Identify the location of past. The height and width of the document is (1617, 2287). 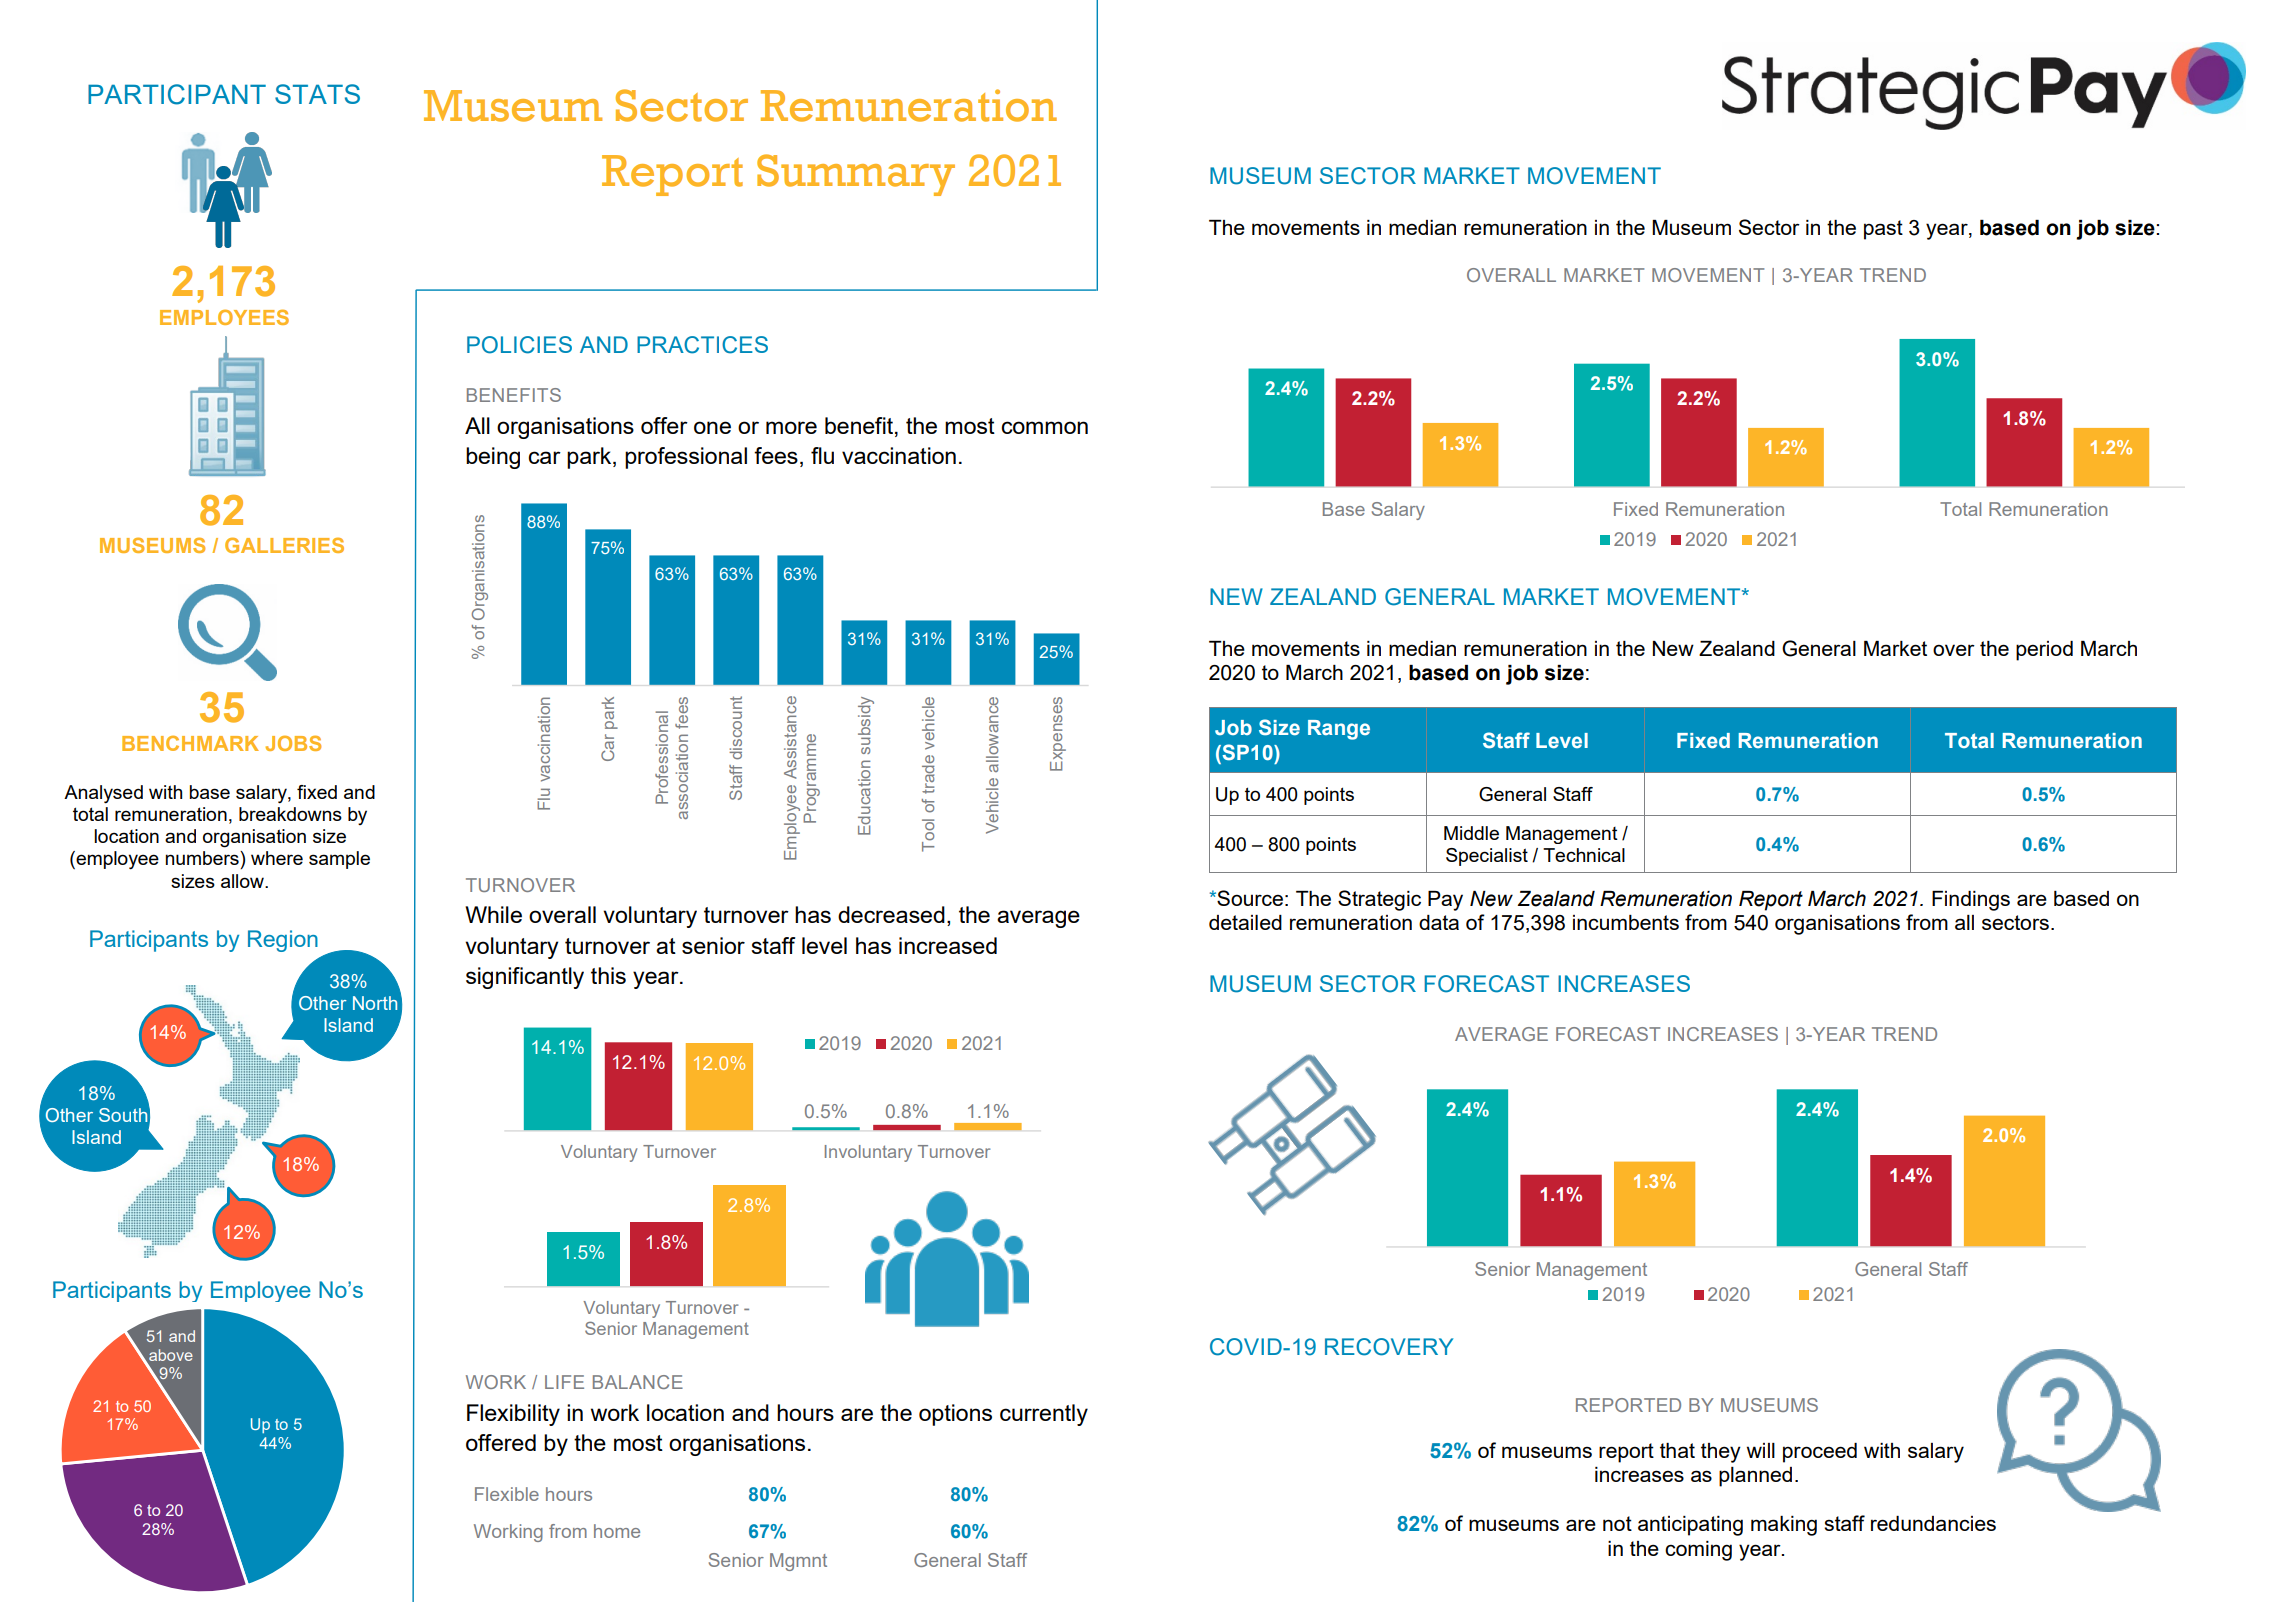
(1883, 230).
